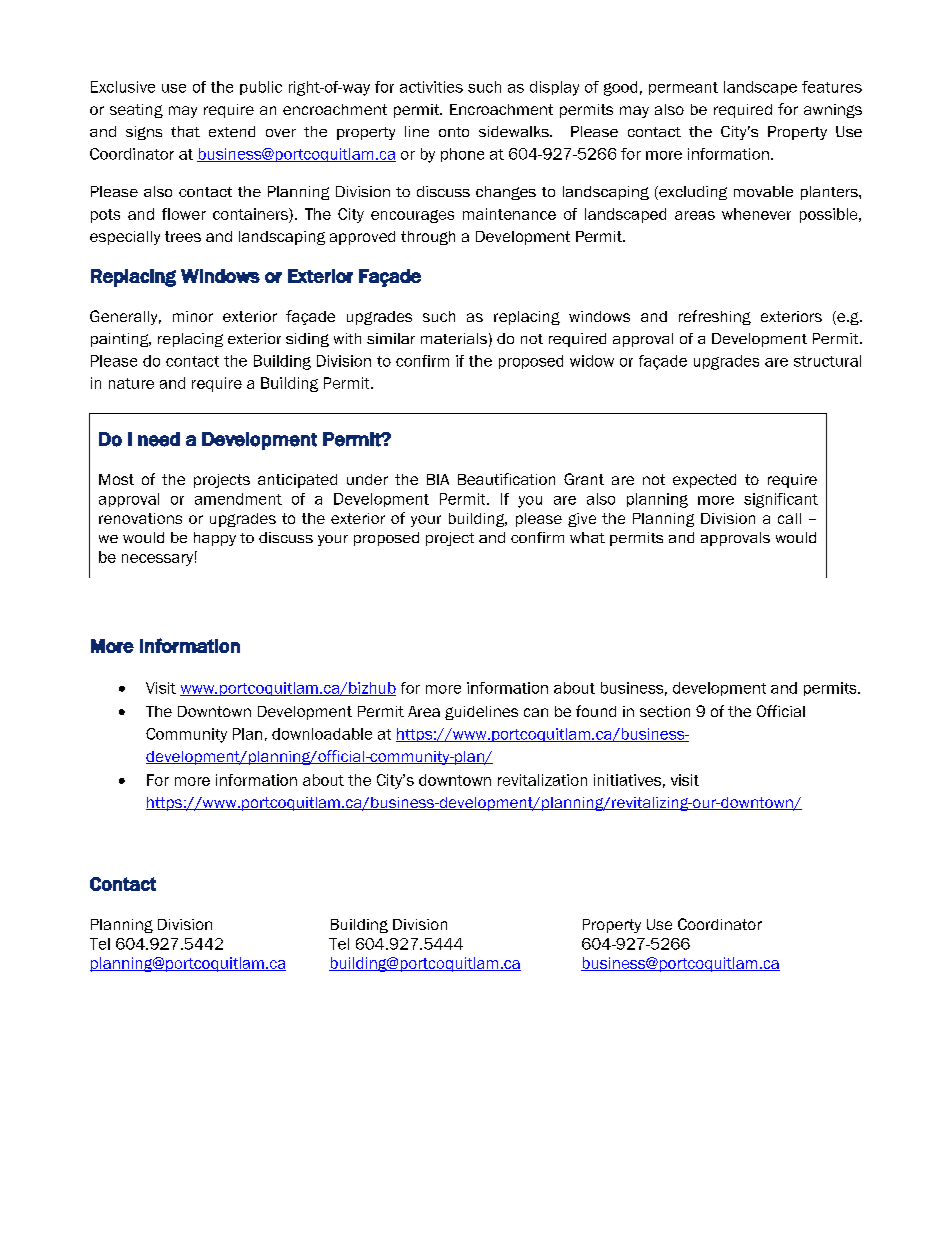 The height and width of the page is (1233, 952). I want to click on call, so click(789, 518).
